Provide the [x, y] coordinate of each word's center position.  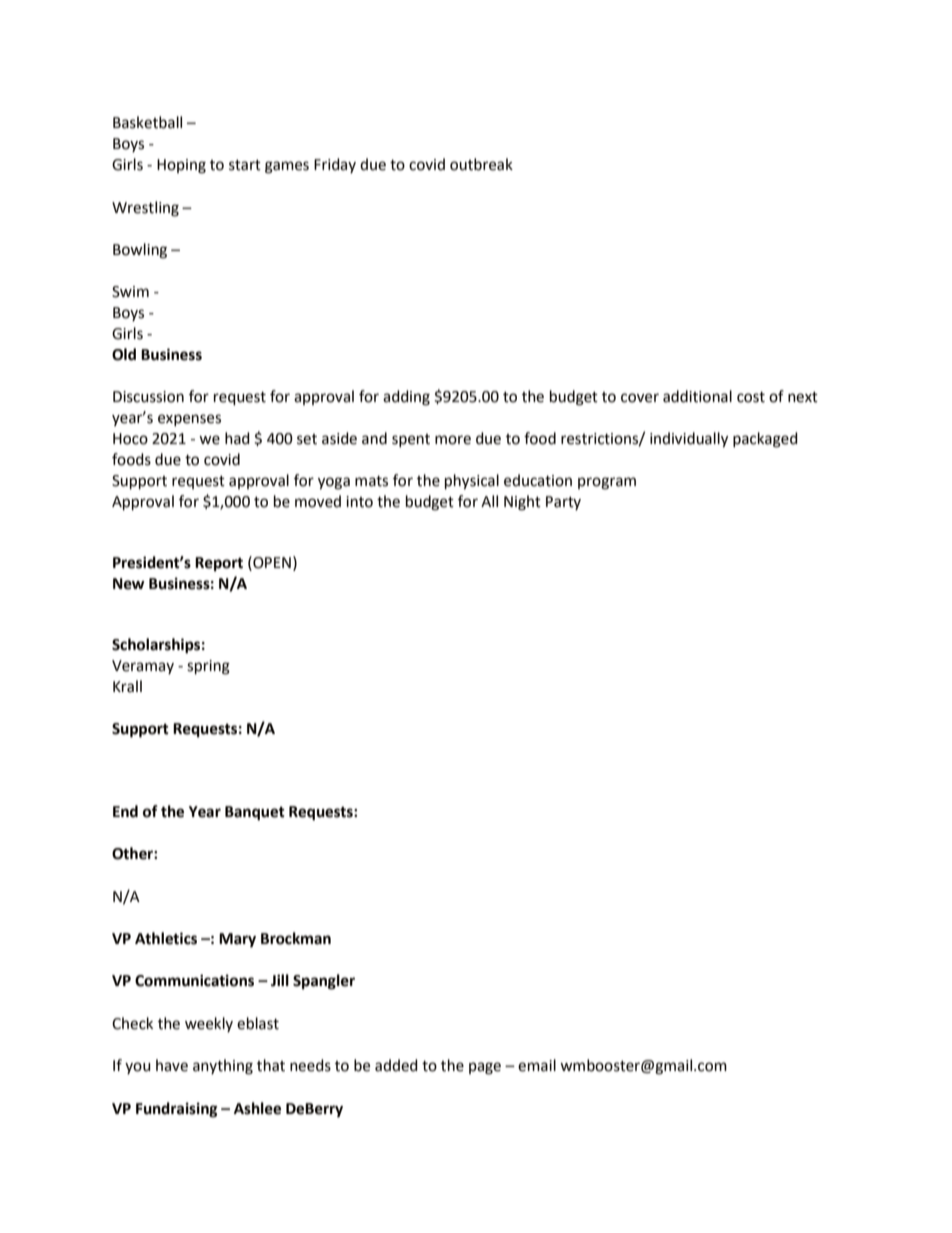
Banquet [255, 813]
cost [751, 397]
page [485, 1068]
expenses [189, 420]
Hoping [181, 166]
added [396, 1065]
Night [522, 503]
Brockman [296, 938]
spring [208, 667]
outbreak [481, 164]
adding [406, 398]
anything [223, 1067]
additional [697, 396]
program [607, 483]
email [537, 1065]
